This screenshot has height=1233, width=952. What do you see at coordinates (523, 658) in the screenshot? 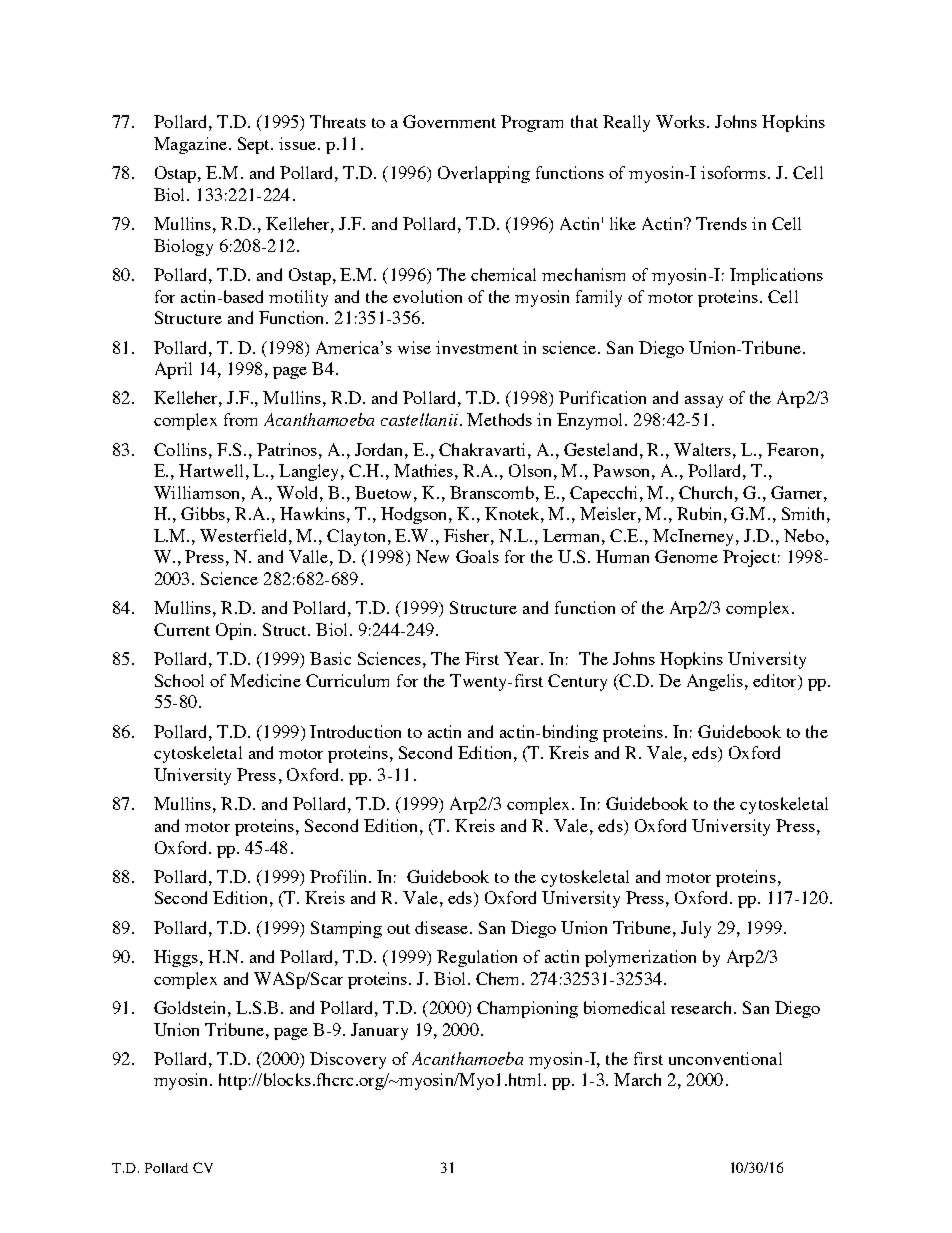
I see `Year` at bounding box center [523, 658].
